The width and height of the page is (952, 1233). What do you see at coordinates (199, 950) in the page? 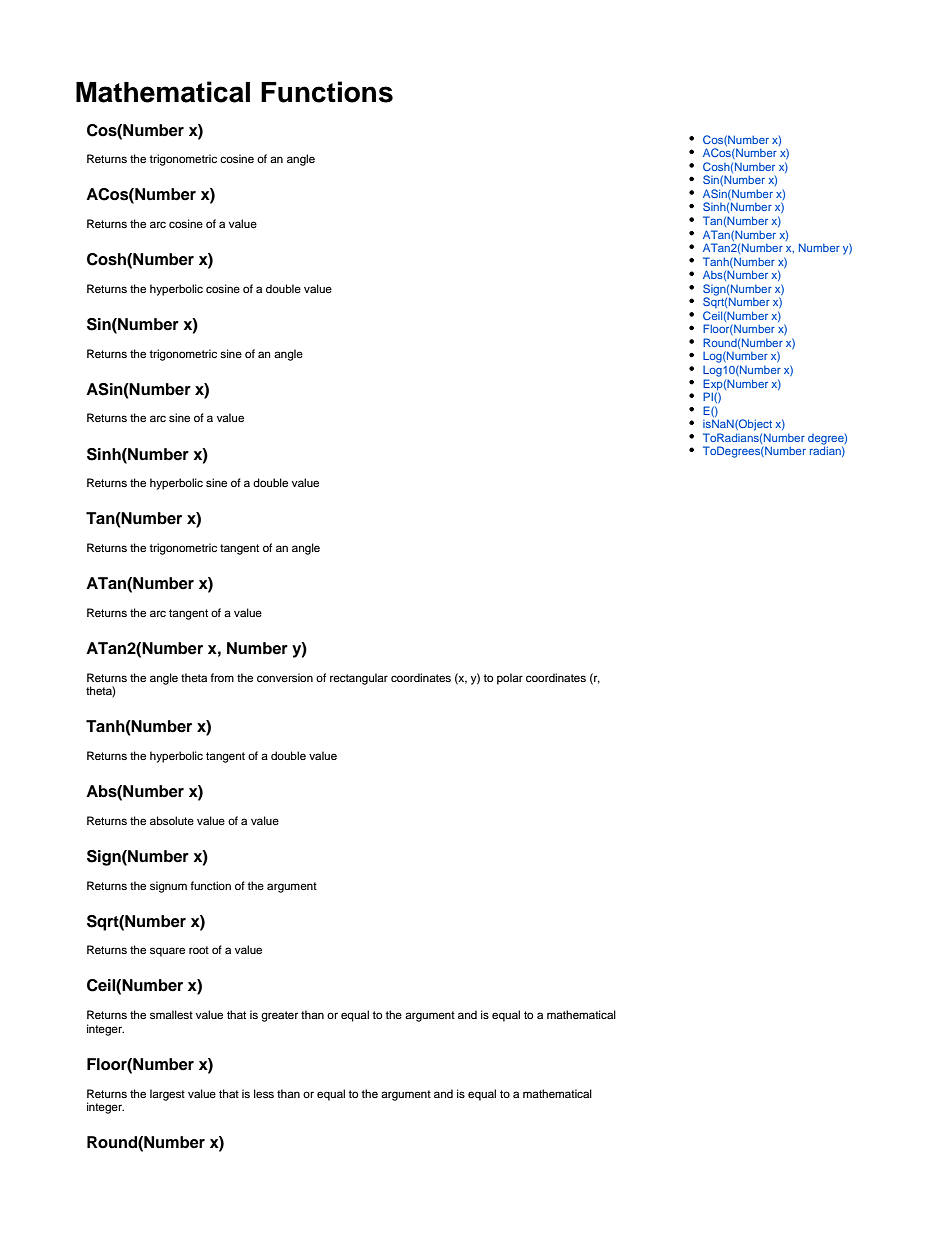
I see `root` at bounding box center [199, 950].
